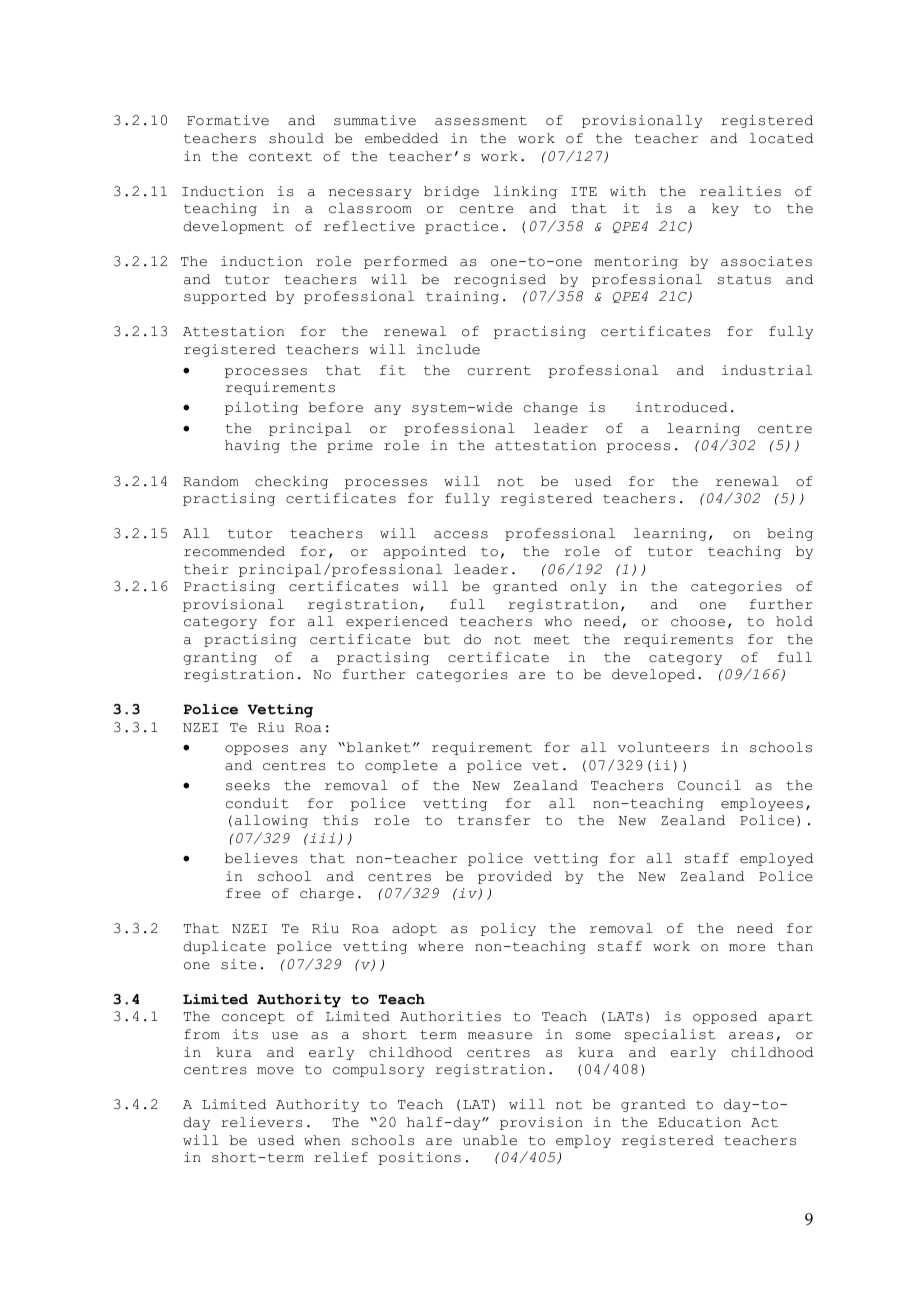 The image size is (924, 1308). I want to click on meet, so click(552, 640).
